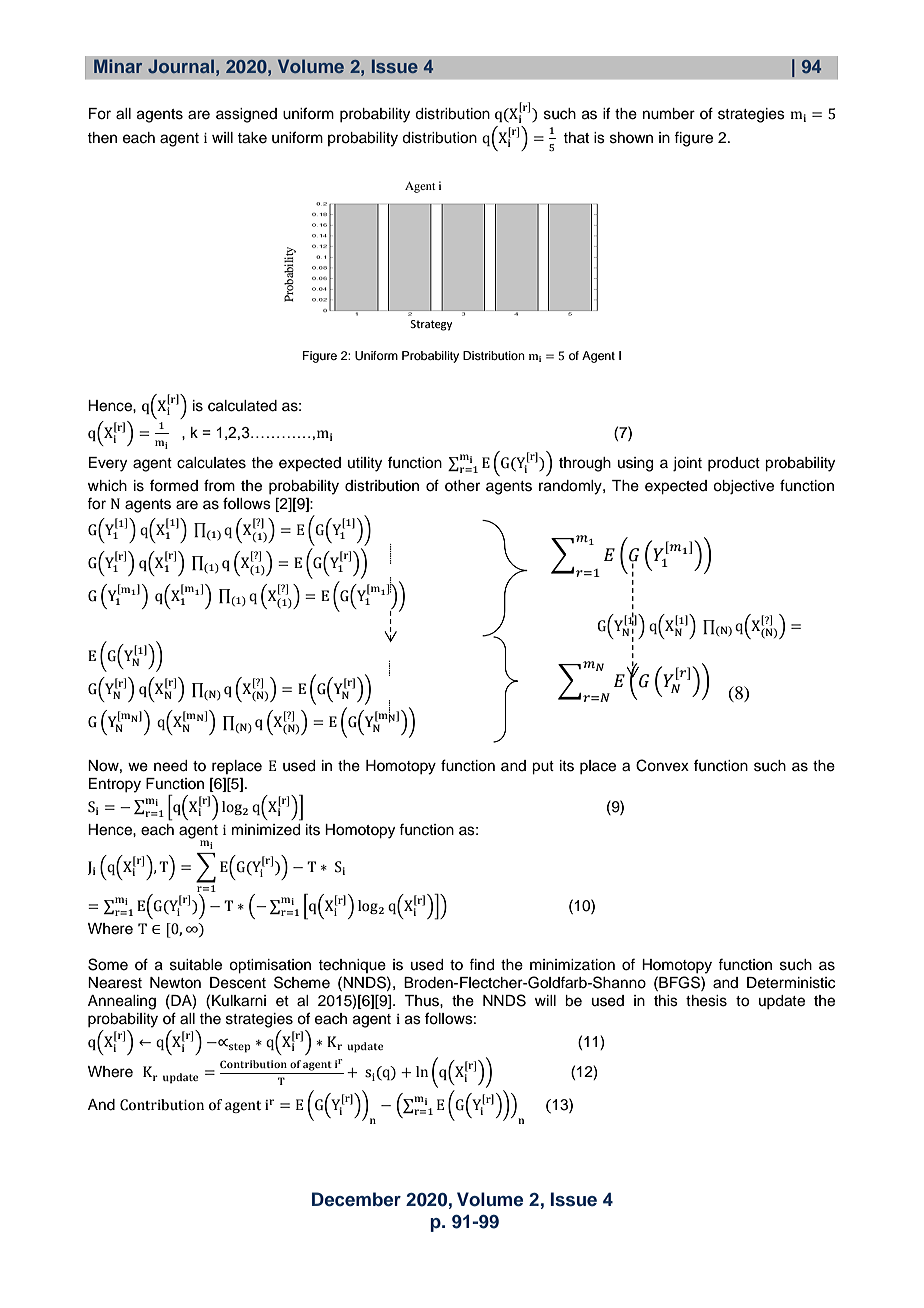  Describe the element at coordinates (543, 768) in the screenshot. I see `put` at that location.
